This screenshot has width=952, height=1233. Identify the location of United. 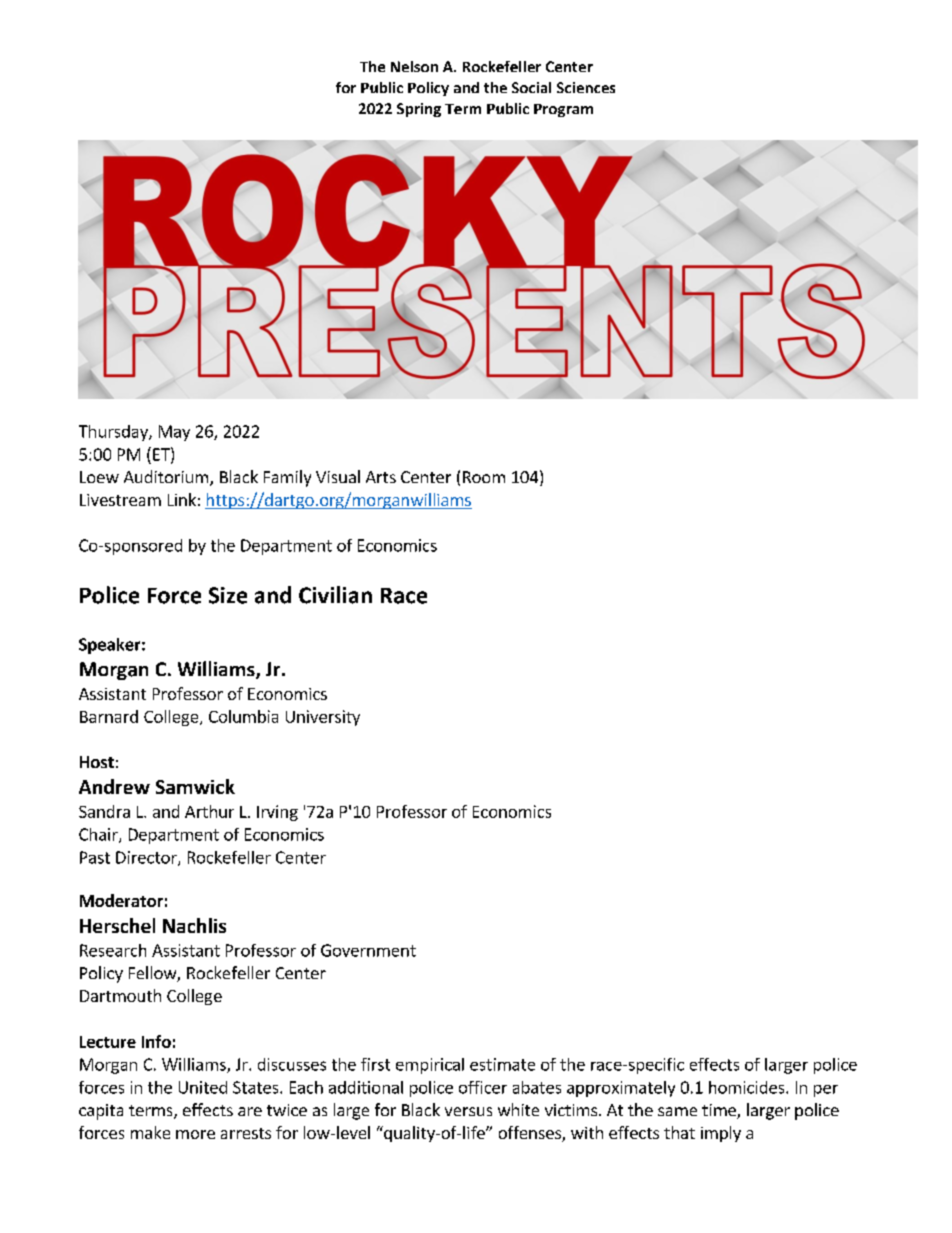
(203, 1087).
